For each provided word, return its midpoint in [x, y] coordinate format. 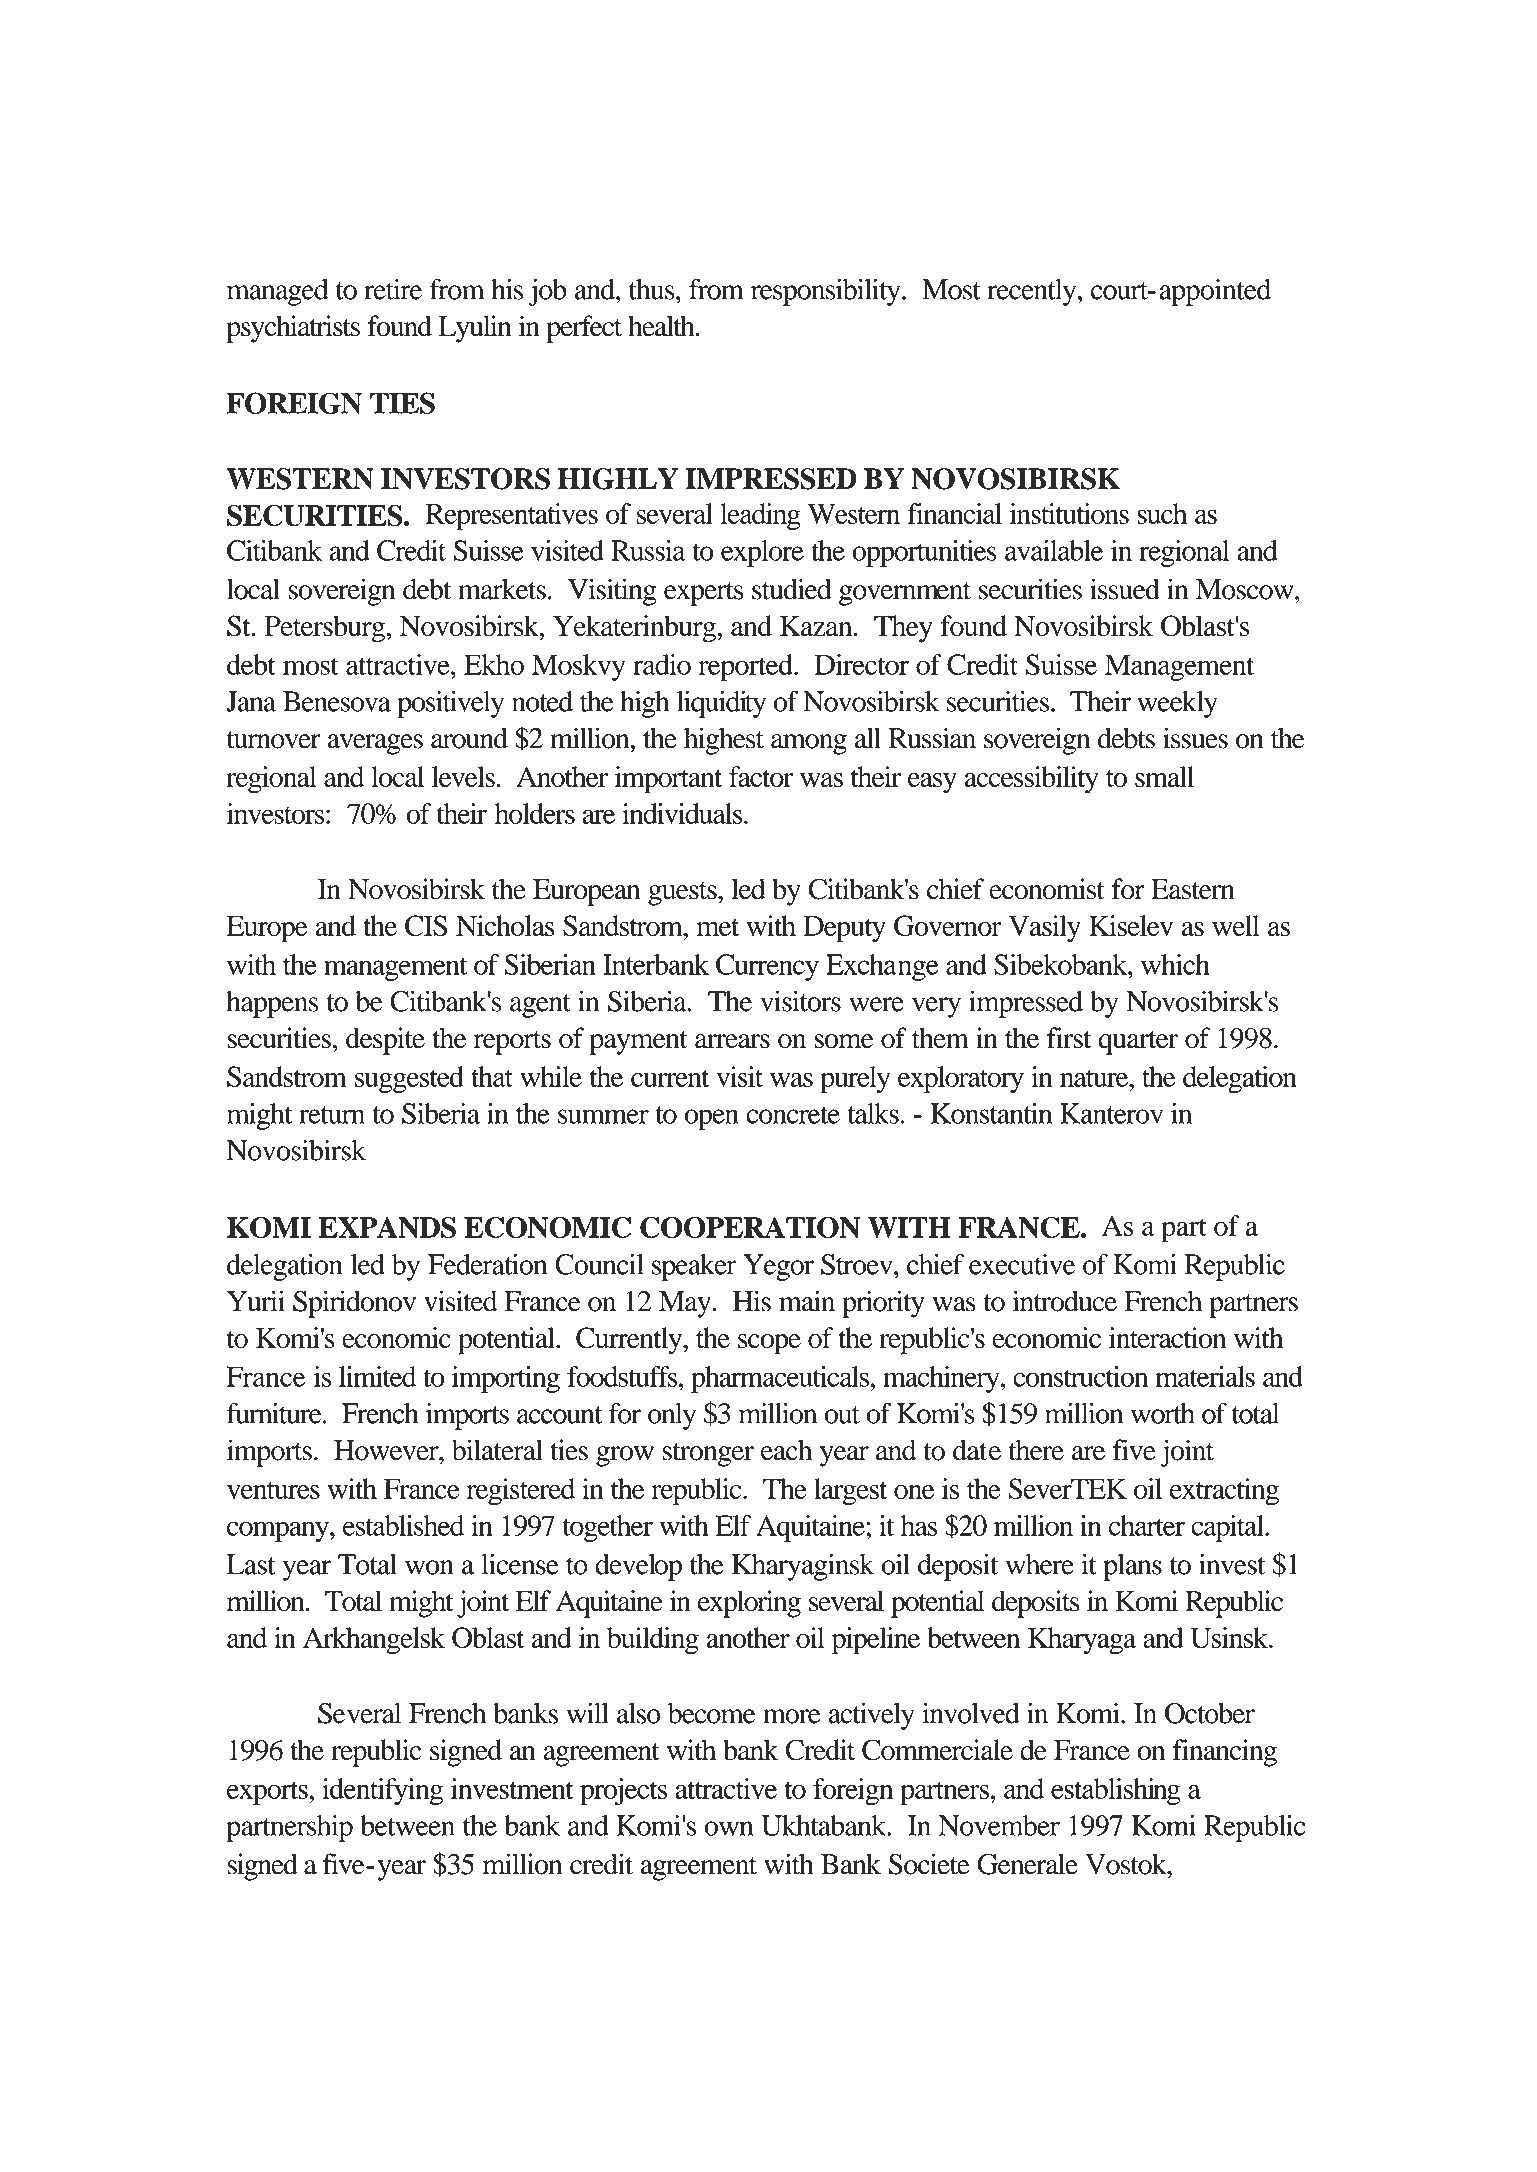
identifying [382, 1791]
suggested [409, 1080]
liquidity [721, 704]
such [1162, 513]
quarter [1138, 1043]
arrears [732, 1041]
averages [375, 744]
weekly [1177, 704]
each [786, 1450]
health [662, 326]
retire [393, 289]
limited [377, 1376]
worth [1163, 1413]
